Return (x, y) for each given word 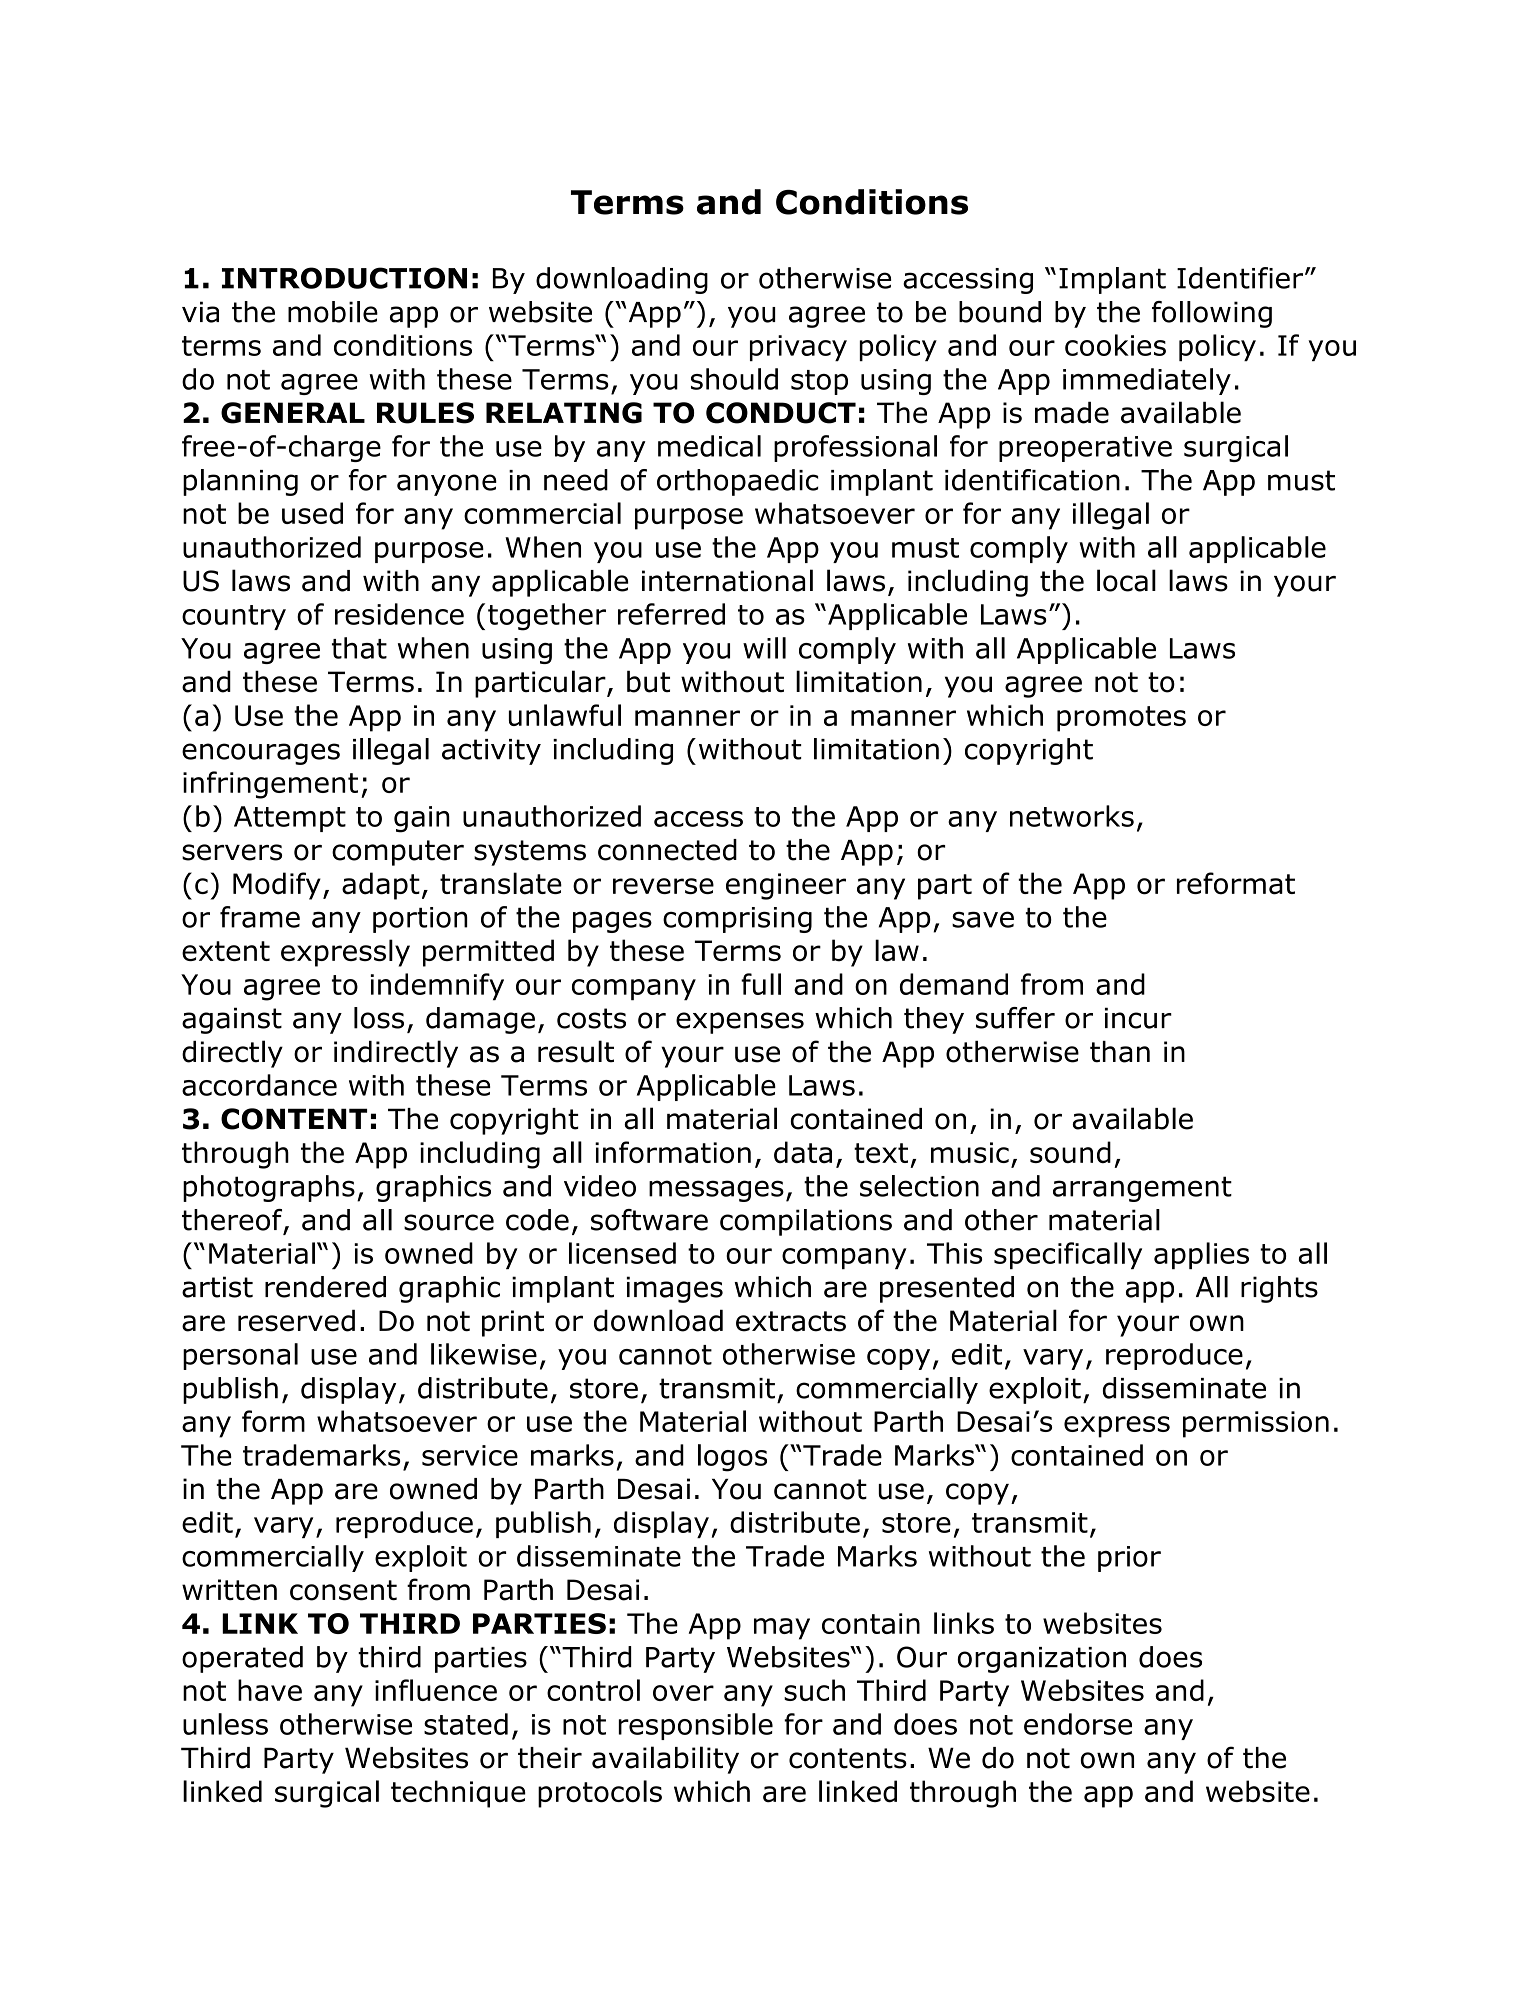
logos (732, 1458)
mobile (333, 312)
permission (1256, 1424)
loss (379, 1018)
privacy (798, 348)
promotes (1121, 719)
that (359, 648)
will (764, 648)
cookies (1115, 345)
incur (1138, 1018)
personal (240, 1356)
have (270, 1690)
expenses (740, 1023)
